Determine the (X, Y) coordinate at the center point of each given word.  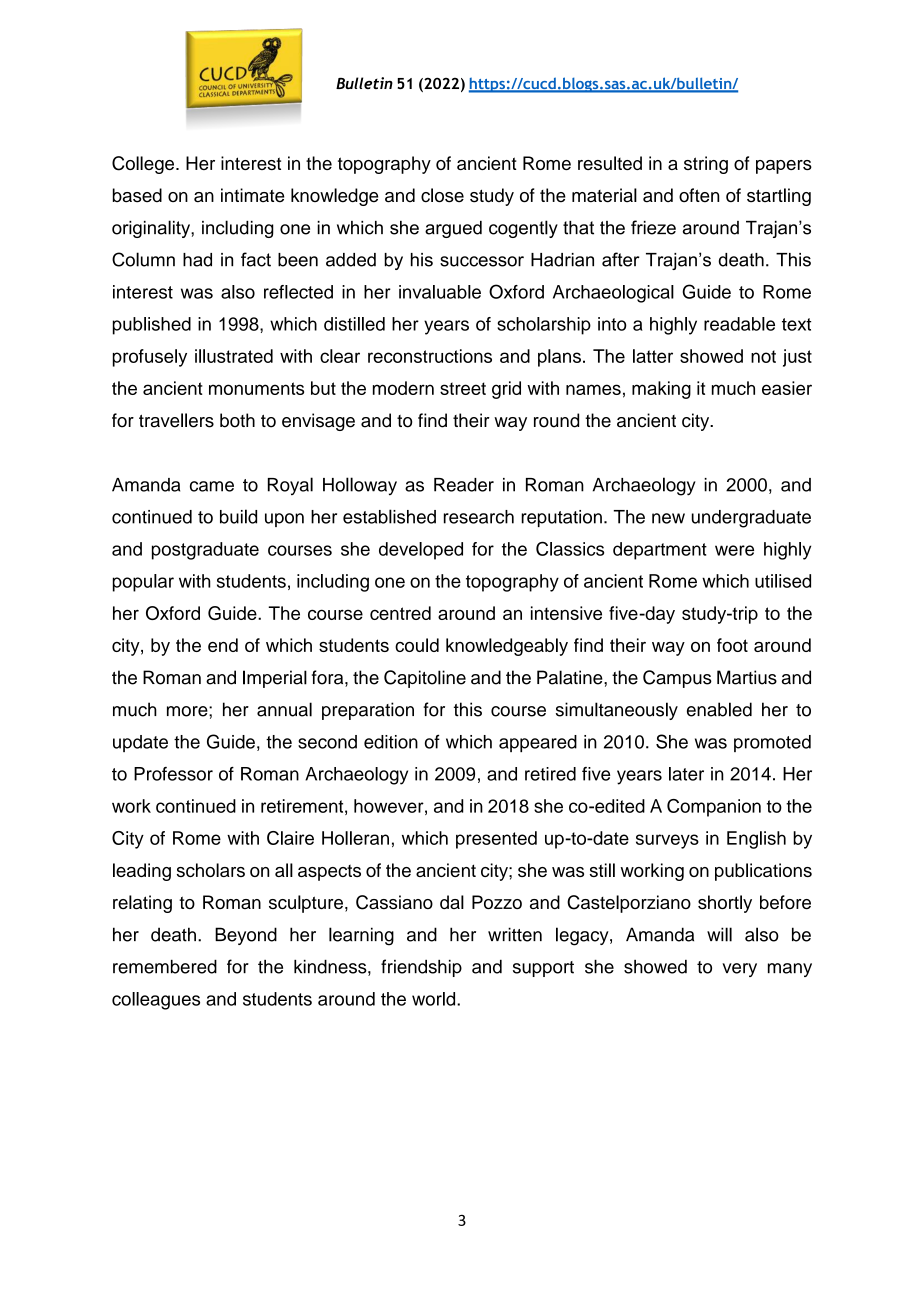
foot (732, 645)
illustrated (234, 356)
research (479, 517)
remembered (165, 967)
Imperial (275, 679)
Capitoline (425, 679)
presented (496, 840)
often (699, 195)
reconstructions (430, 356)
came (212, 486)
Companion (714, 808)
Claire (290, 838)
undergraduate (751, 519)
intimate (252, 195)
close (442, 195)
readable (739, 324)
